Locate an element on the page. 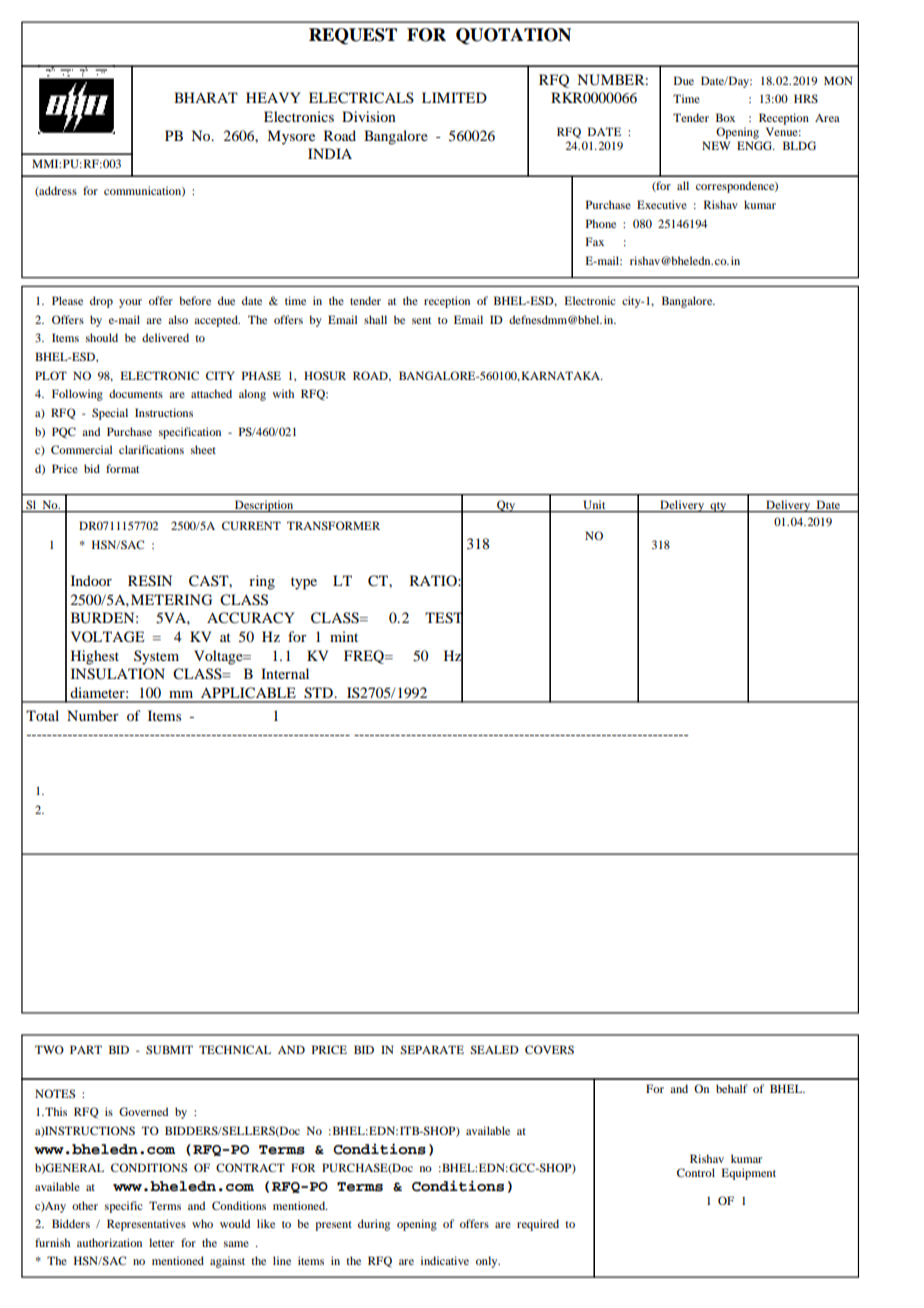  Box is located at coordinates (725, 117).
